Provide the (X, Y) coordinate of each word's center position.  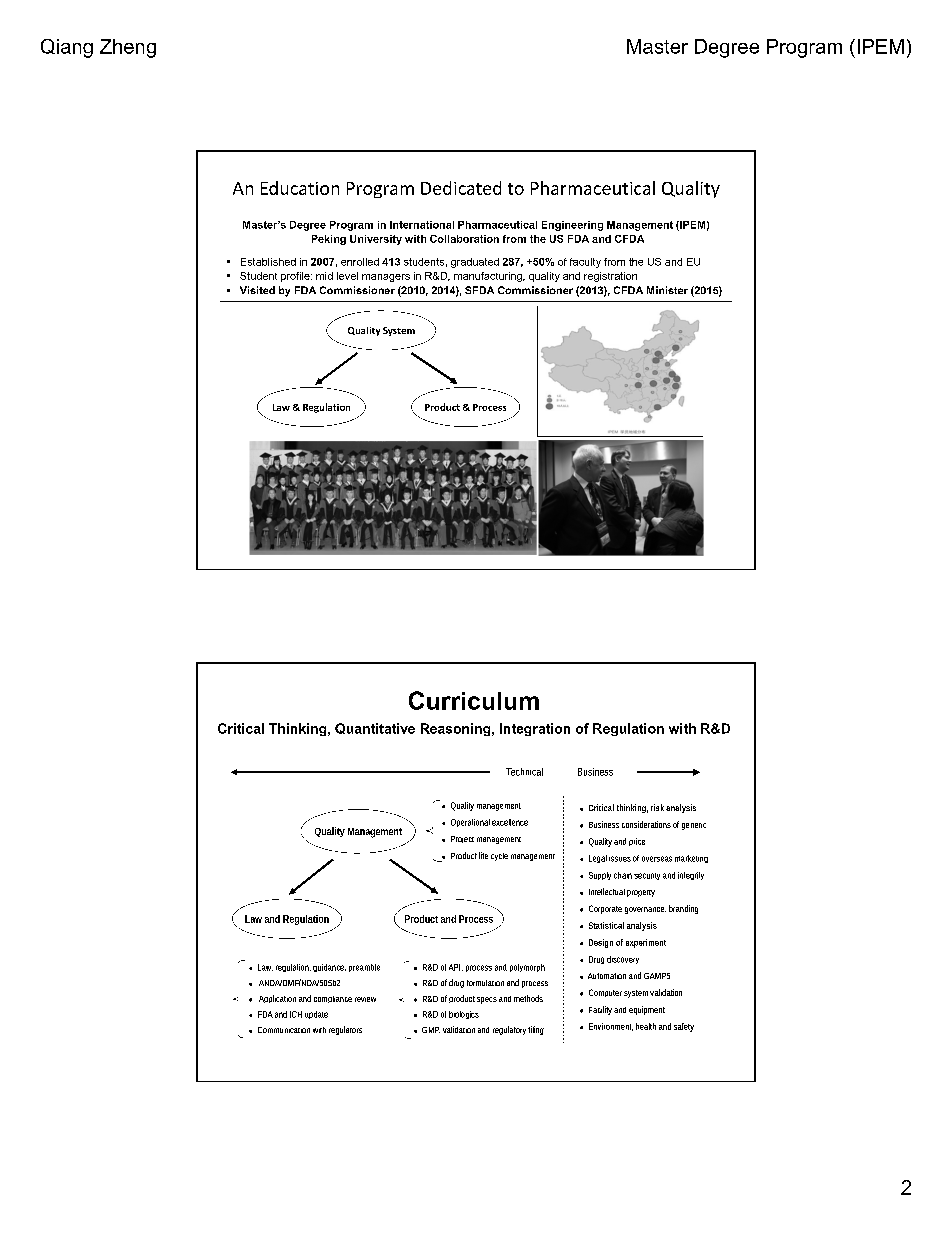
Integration (535, 729)
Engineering (572, 226)
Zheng (128, 48)
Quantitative (375, 728)
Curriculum (474, 700)
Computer (605, 993)
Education (300, 188)
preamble (364, 968)
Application (277, 999)
